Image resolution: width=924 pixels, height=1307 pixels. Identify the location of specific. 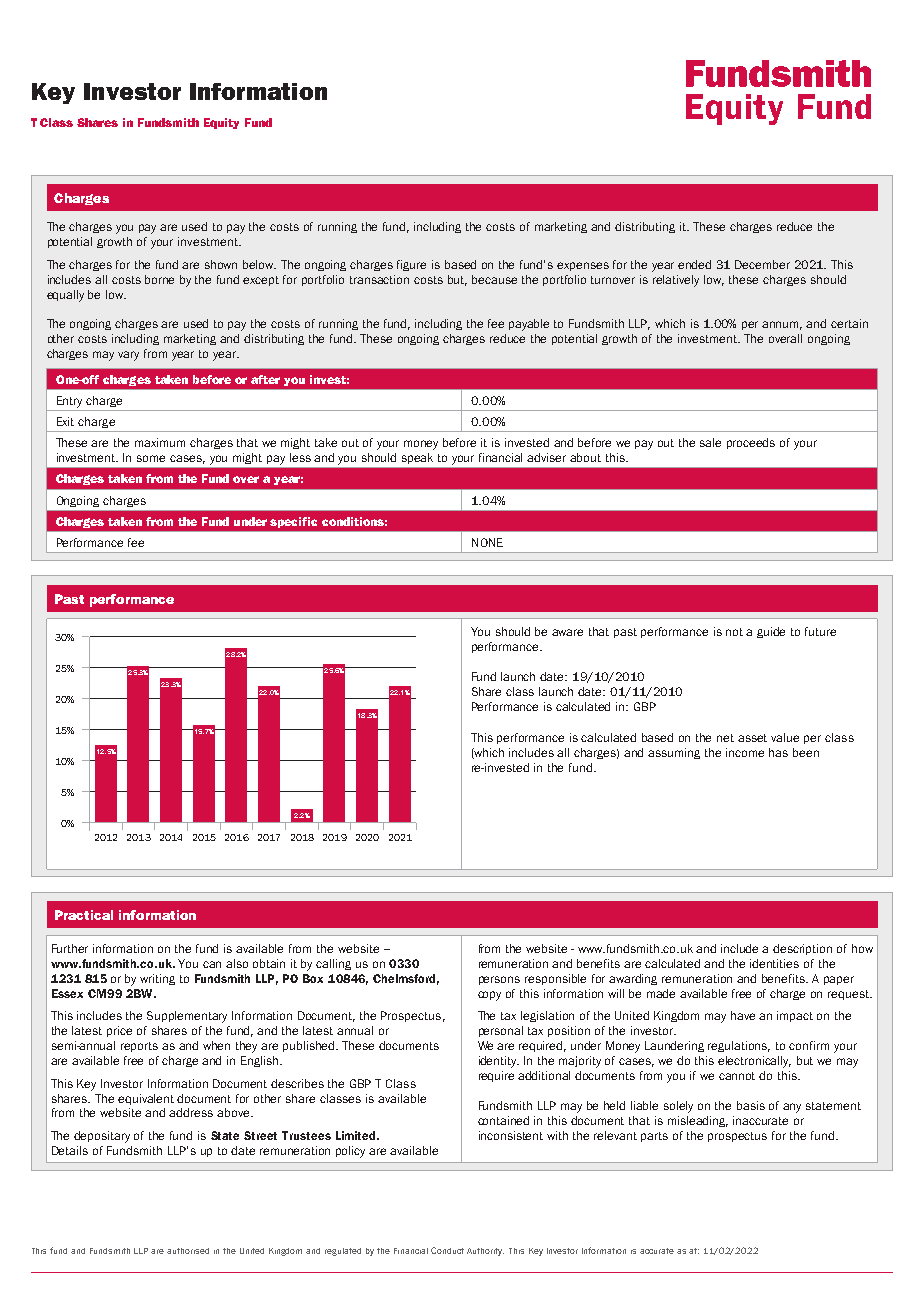
(293, 522).
